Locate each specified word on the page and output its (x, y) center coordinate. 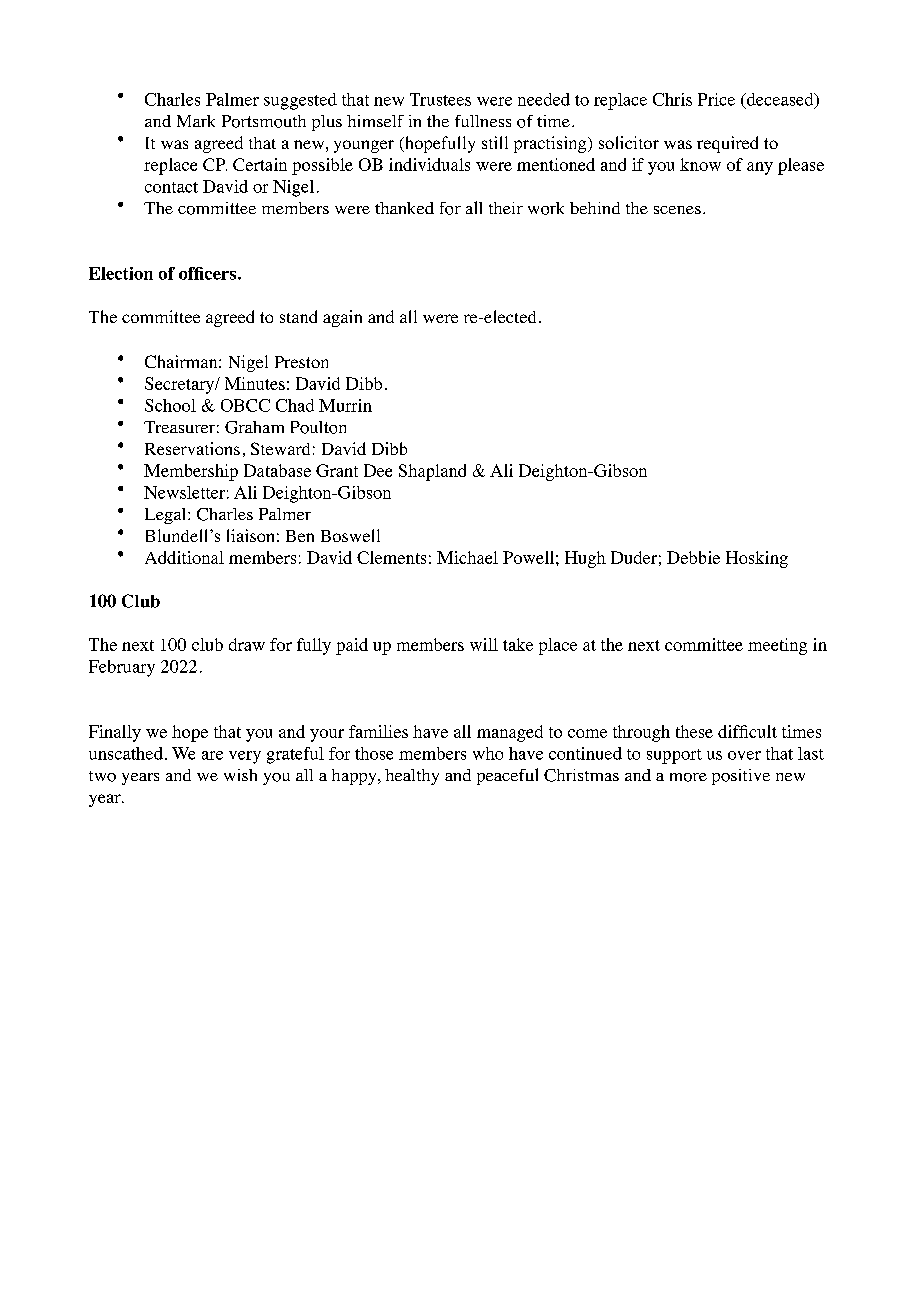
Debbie (693, 557)
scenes (677, 210)
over (744, 755)
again (342, 318)
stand (298, 316)
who (488, 753)
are (212, 755)
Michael (467, 557)
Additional (184, 557)
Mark (196, 121)
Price (716, 99)
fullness (483, 121)
